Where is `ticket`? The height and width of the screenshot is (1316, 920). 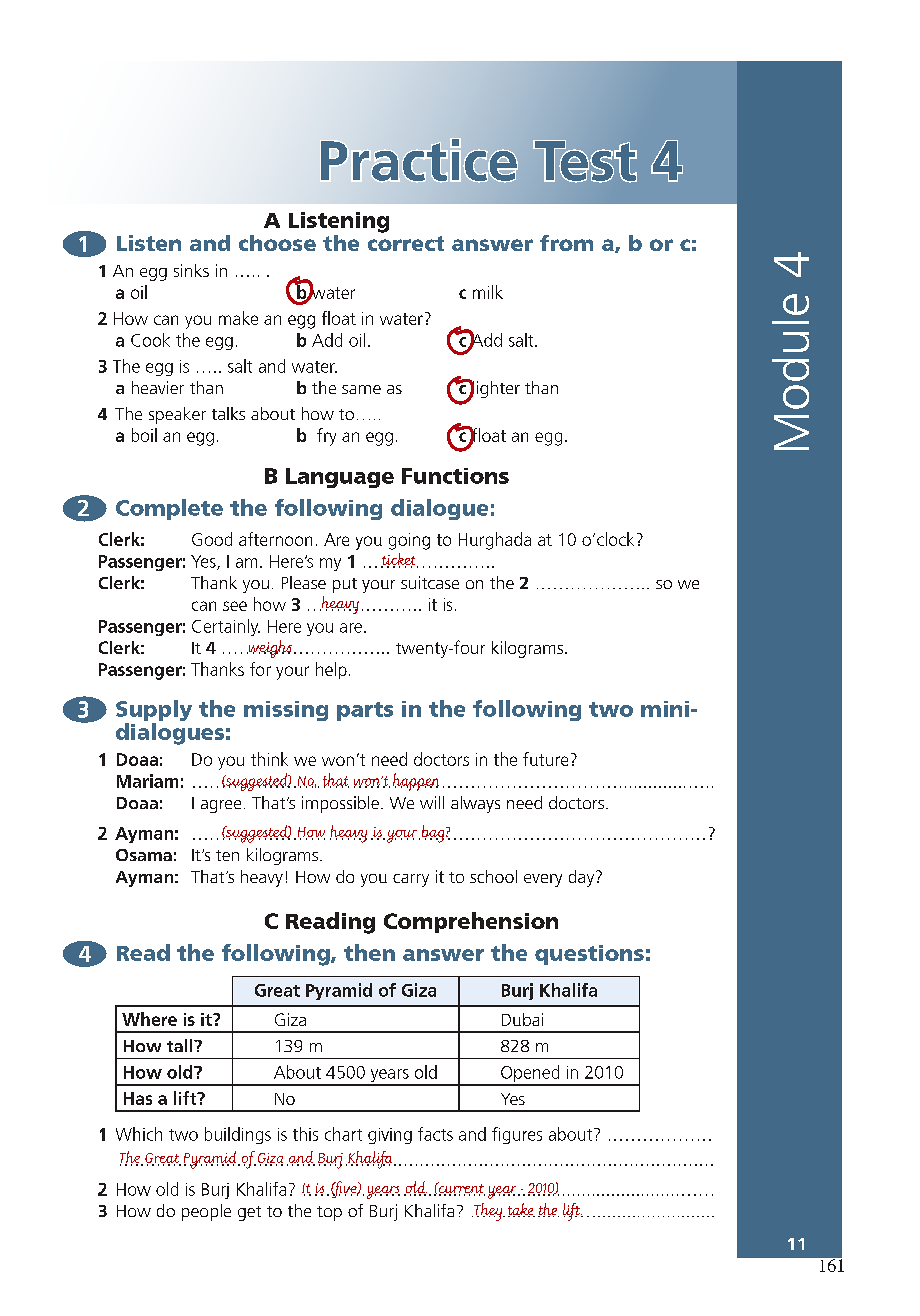
ticket is located at coordinates (399, 560).
